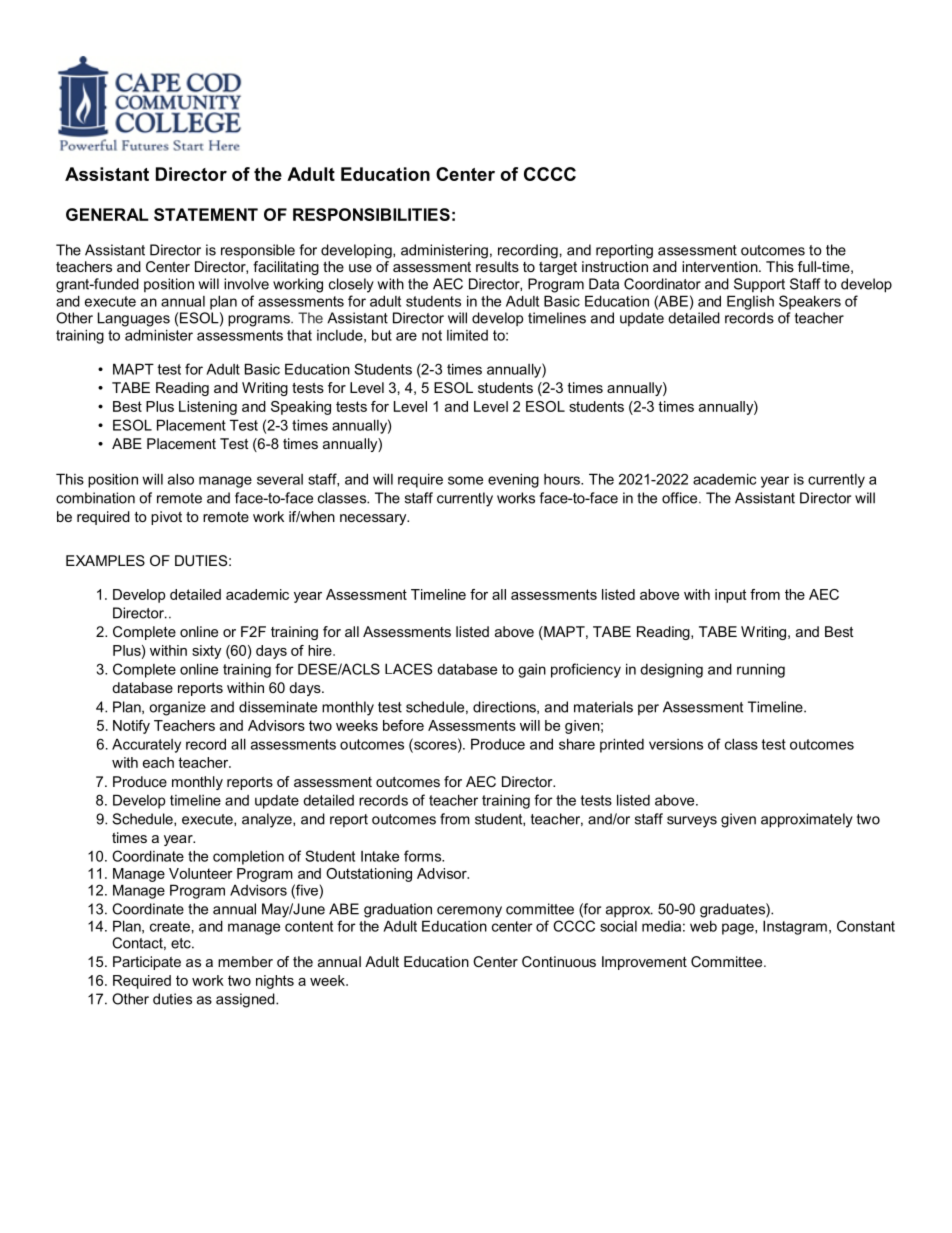  Describe the element at coordinates (559, 961) in the image. I see `Continuous` at that location.
